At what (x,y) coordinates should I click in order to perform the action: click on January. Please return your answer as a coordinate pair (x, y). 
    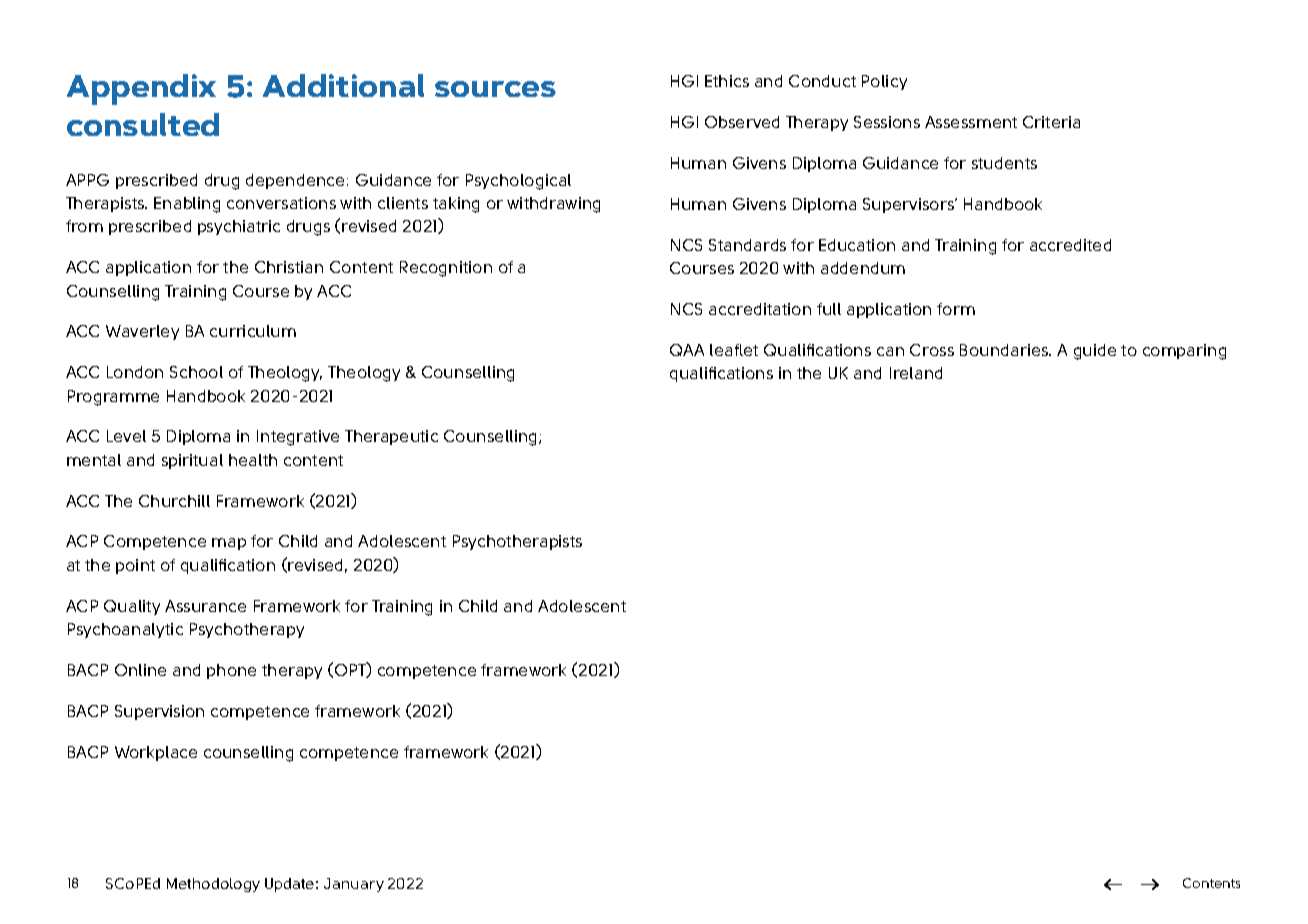
    Looking at the image, I should click on (354, 885).
